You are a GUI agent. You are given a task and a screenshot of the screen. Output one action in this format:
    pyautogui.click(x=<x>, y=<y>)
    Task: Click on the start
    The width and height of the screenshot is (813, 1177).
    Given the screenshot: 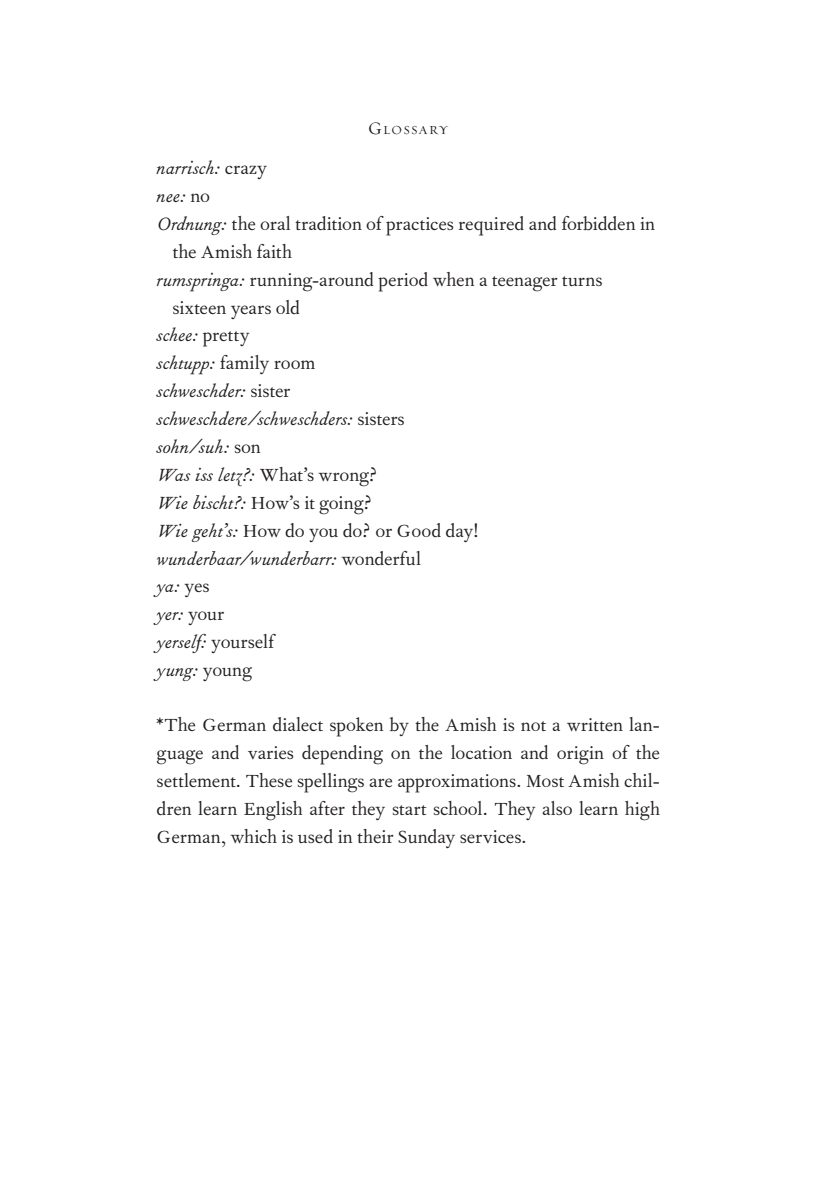 What is the action you would take?
    pyautogui.click(x=409, y=810)
